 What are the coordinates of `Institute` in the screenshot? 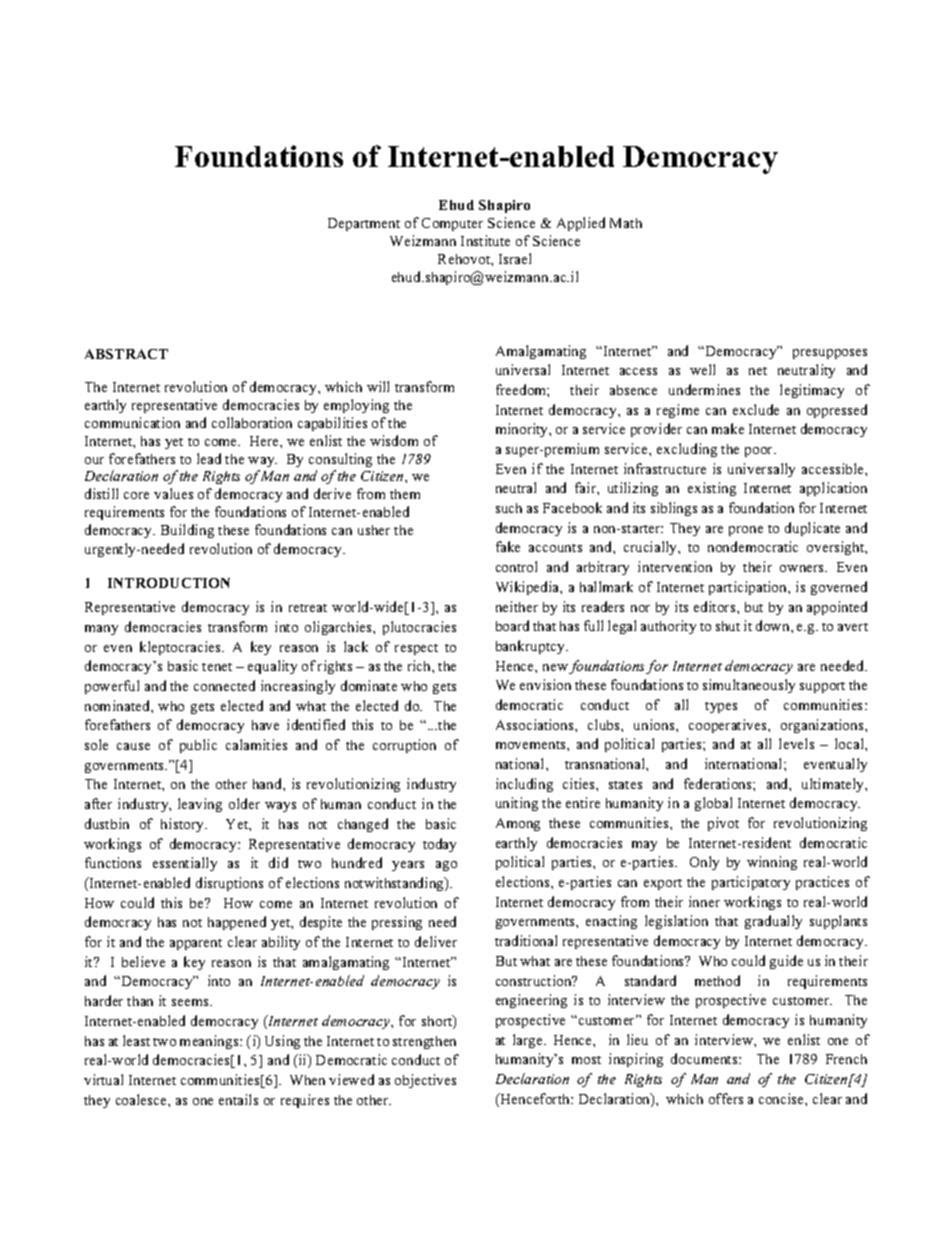 It's located at (485, 240).
